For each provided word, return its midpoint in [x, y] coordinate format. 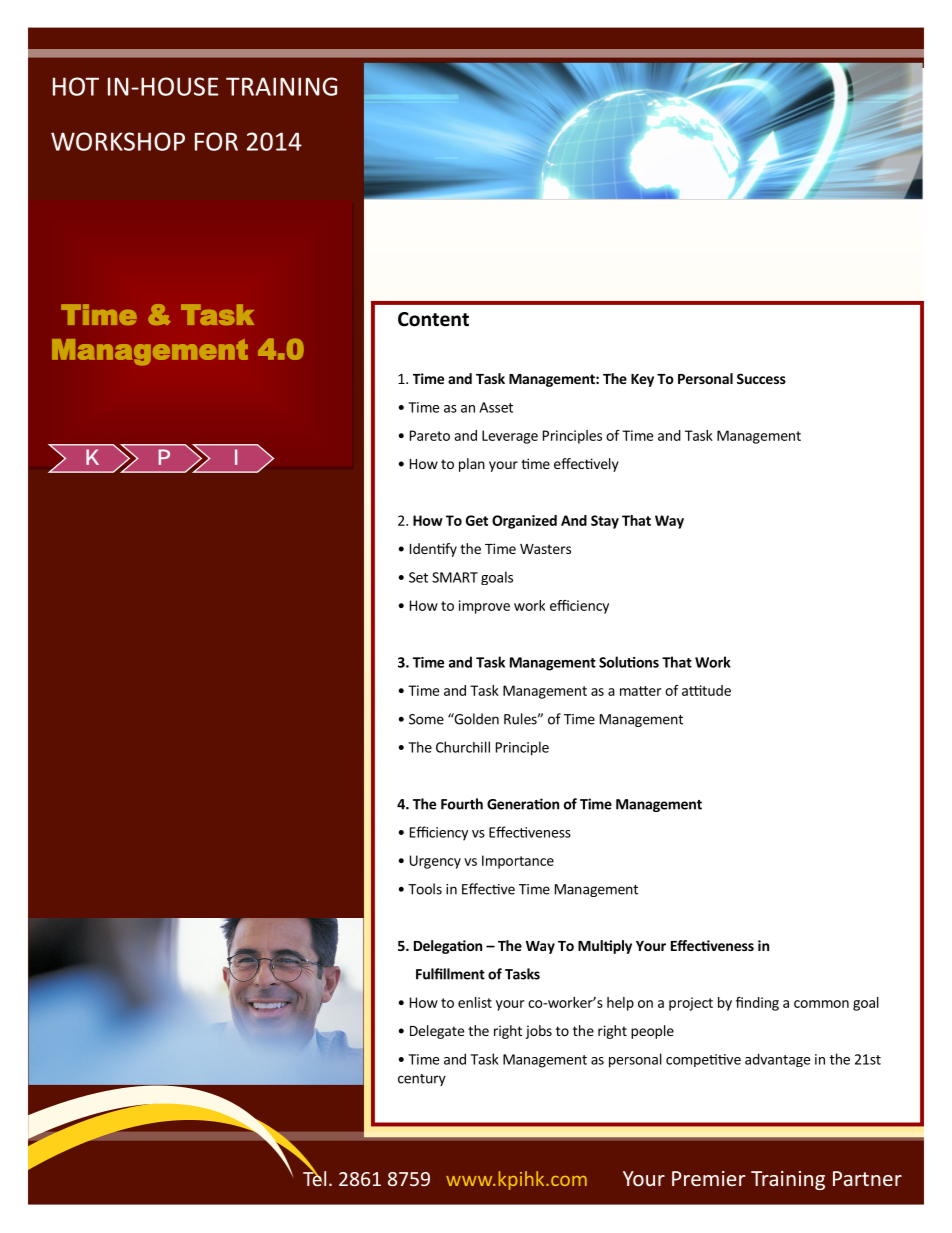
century [422, 1080]
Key [642, 380]
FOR [216, 141]
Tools [425, 889]
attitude [706, 690]
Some [426, 719]
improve [484, 607]
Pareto [430, 435]
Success [761, 378]
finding [757, 1004]
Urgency [435, 862]
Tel [314, 1177]
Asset [496, 407]
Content [433, 319]
